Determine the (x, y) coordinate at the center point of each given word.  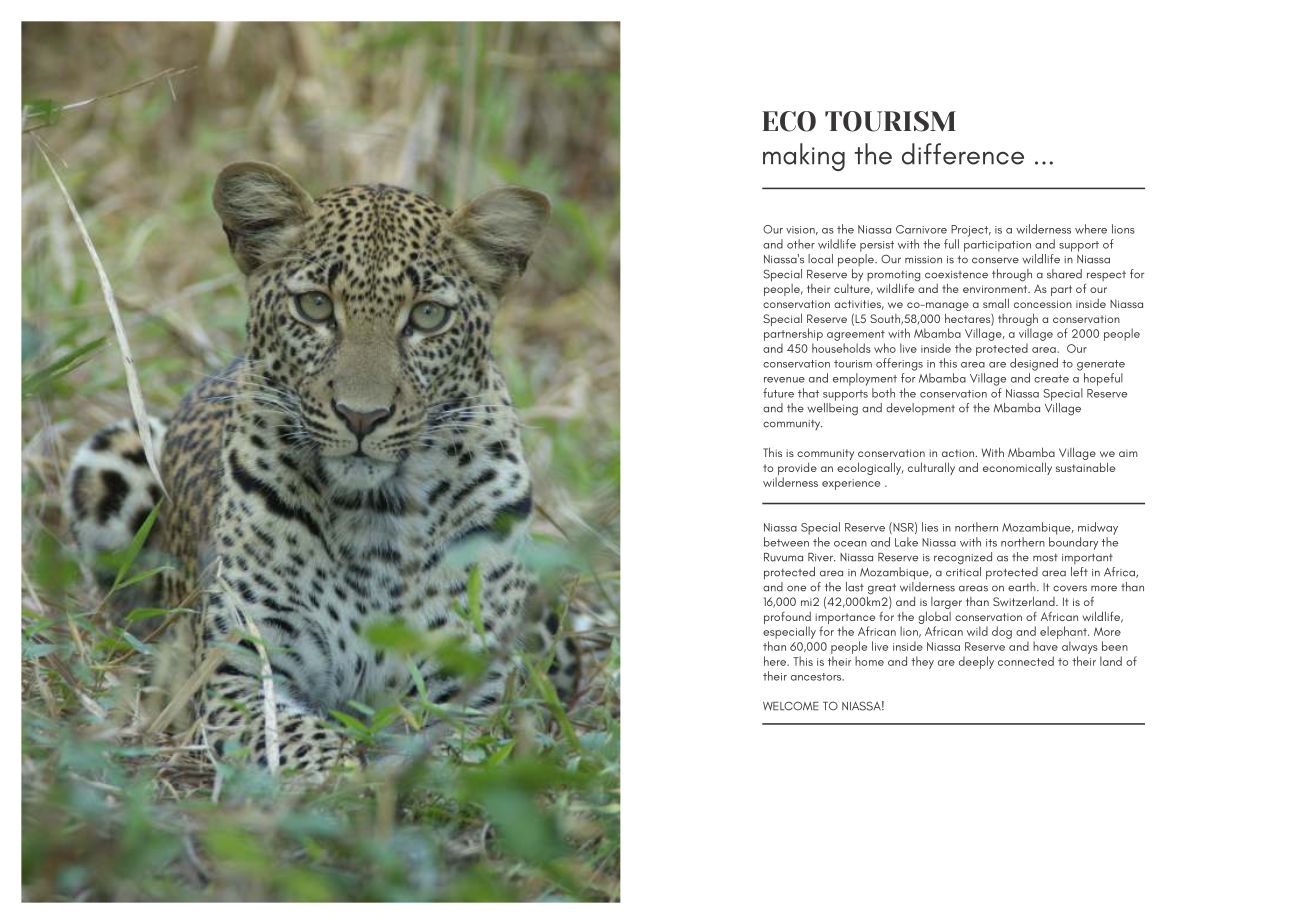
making (804, 157)
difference (963, 154)
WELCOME (791, 706)
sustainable (1085, 467)
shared (1064, 274)
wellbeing (832, 408)
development (920, 409)
